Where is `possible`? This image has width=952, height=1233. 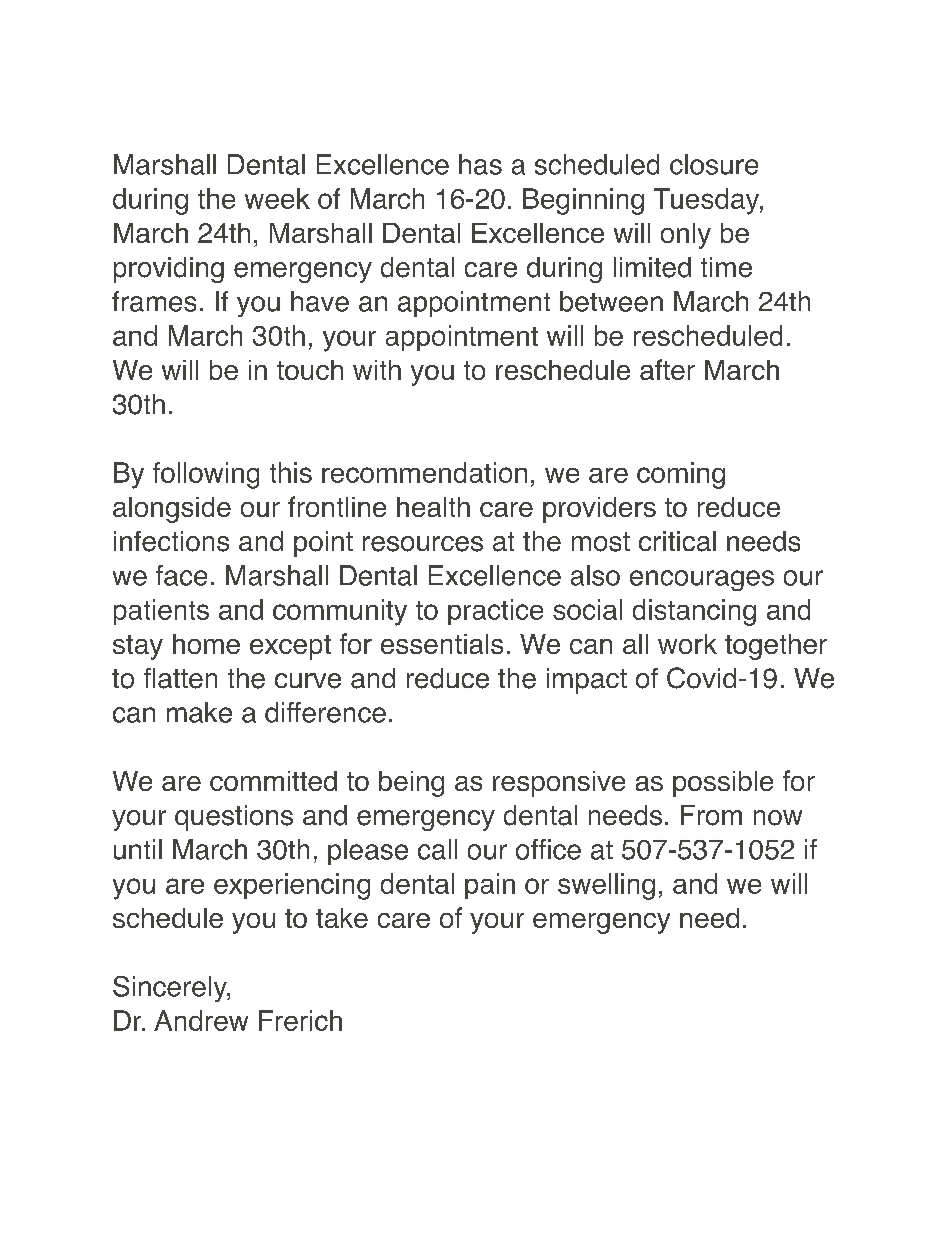
possible is located at coordinates (723, 784).
